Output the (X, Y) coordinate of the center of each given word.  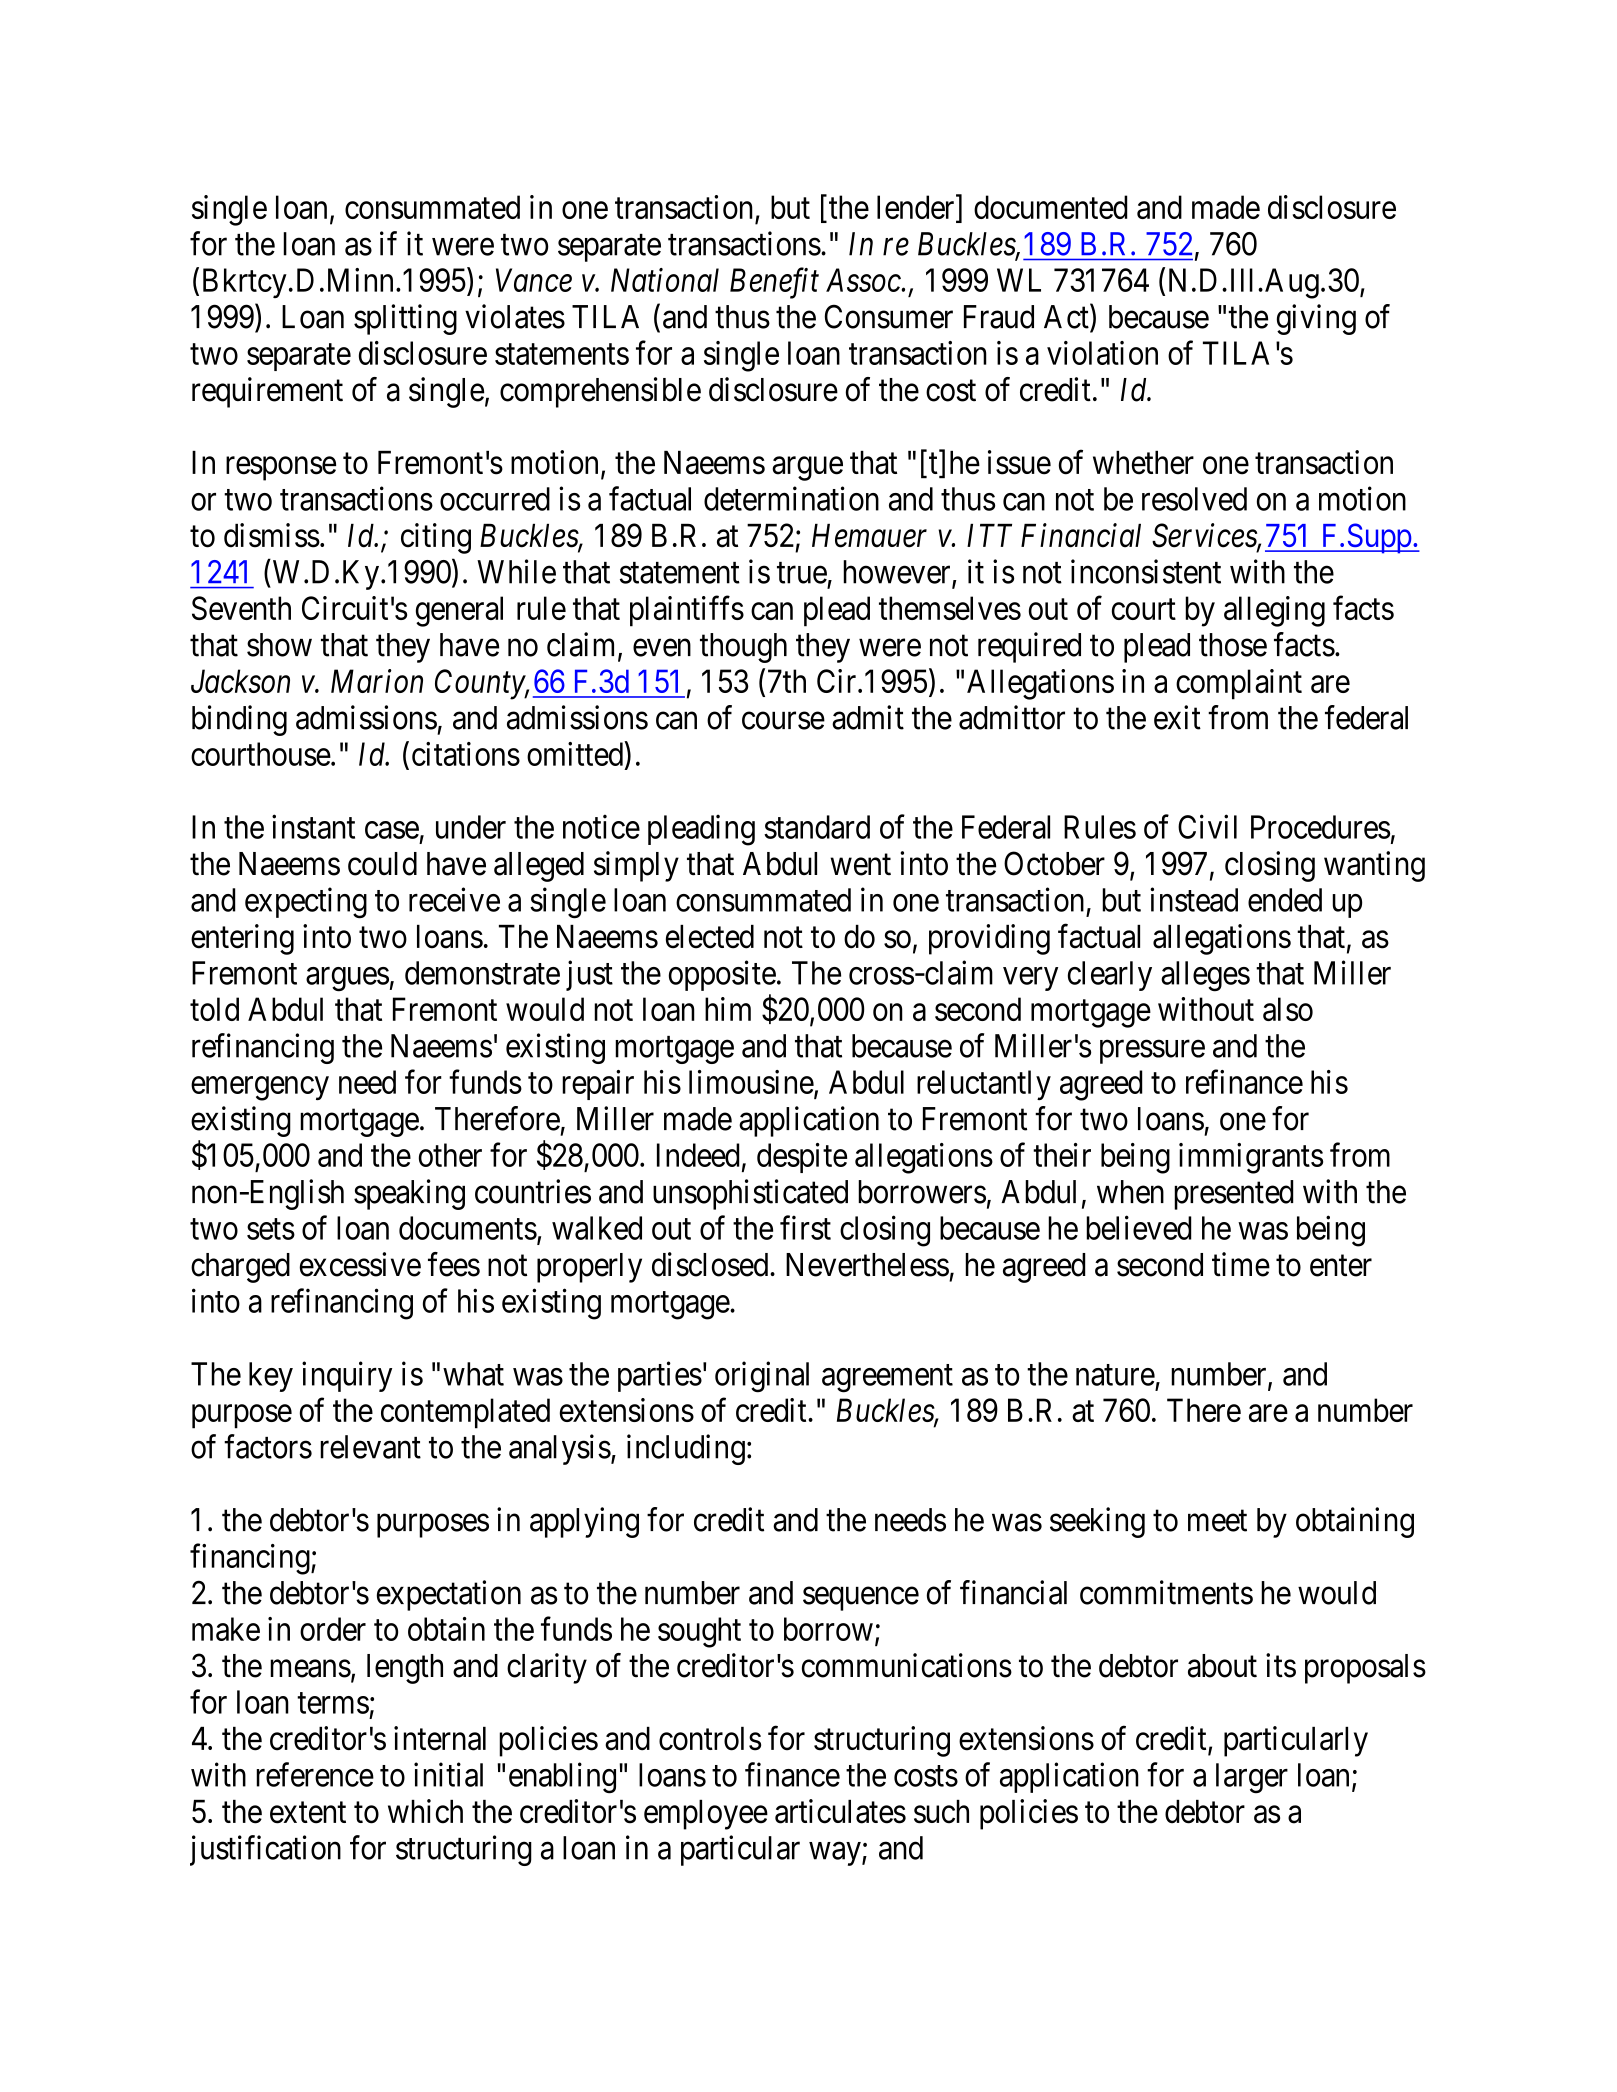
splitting (405, 319)
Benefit (774, 283)
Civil (1207, 826)
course (783, 721)
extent (308, 1813)
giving (1316, 319)
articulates (840, 1811)
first (805, 1227)
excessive (360, 1264)
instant (313, 826)
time (1241, 1264)
